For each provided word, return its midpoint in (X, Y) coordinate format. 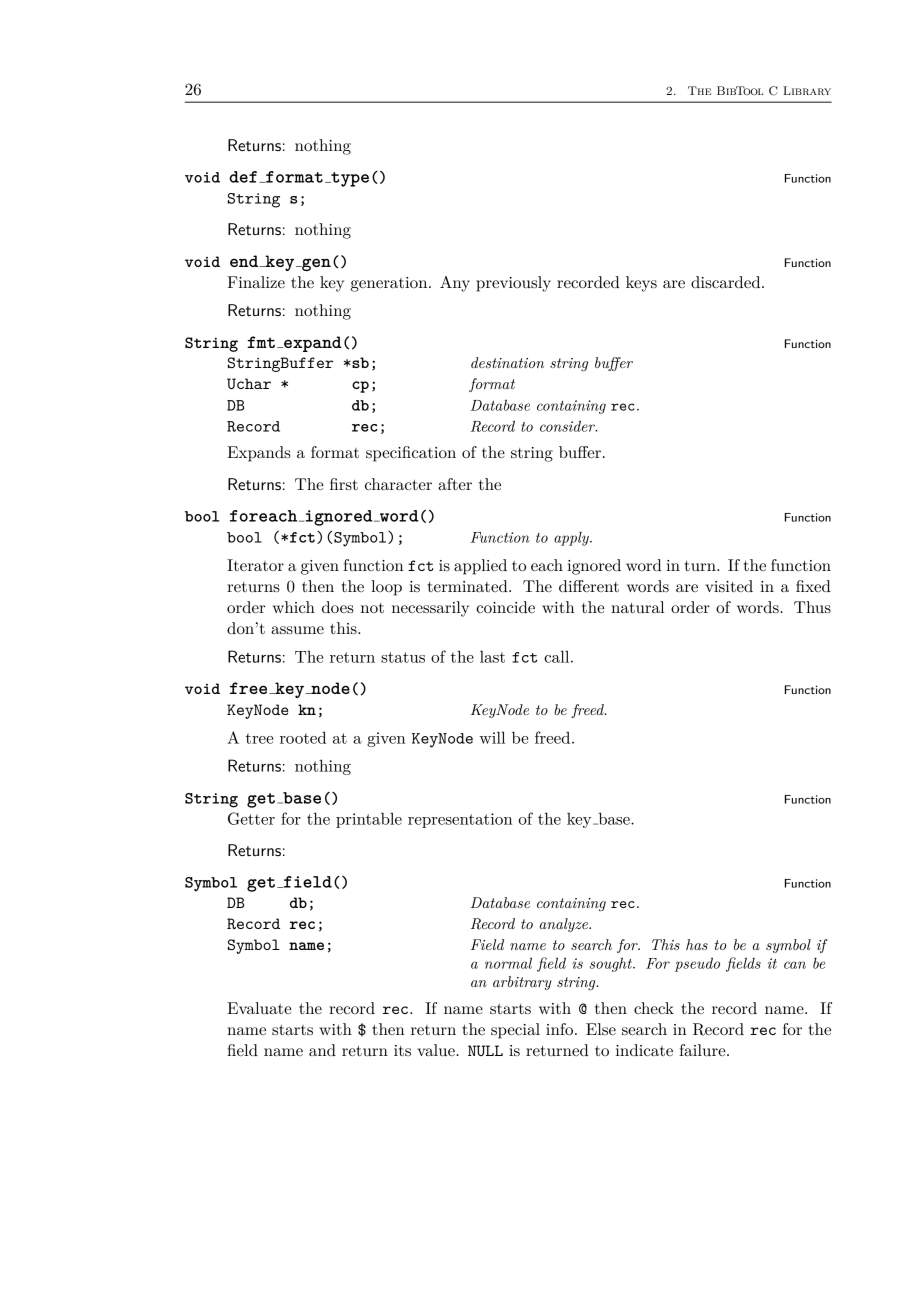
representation (460, 820)
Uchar (249, 383)
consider (568, 426)
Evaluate (259, 1008)
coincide (505, 607)
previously (513, 284)
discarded (727, 282)
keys (641, 284)
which (294, 607)
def (243, 177)
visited (729, 586)
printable (369, 820)
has (697, 944)
